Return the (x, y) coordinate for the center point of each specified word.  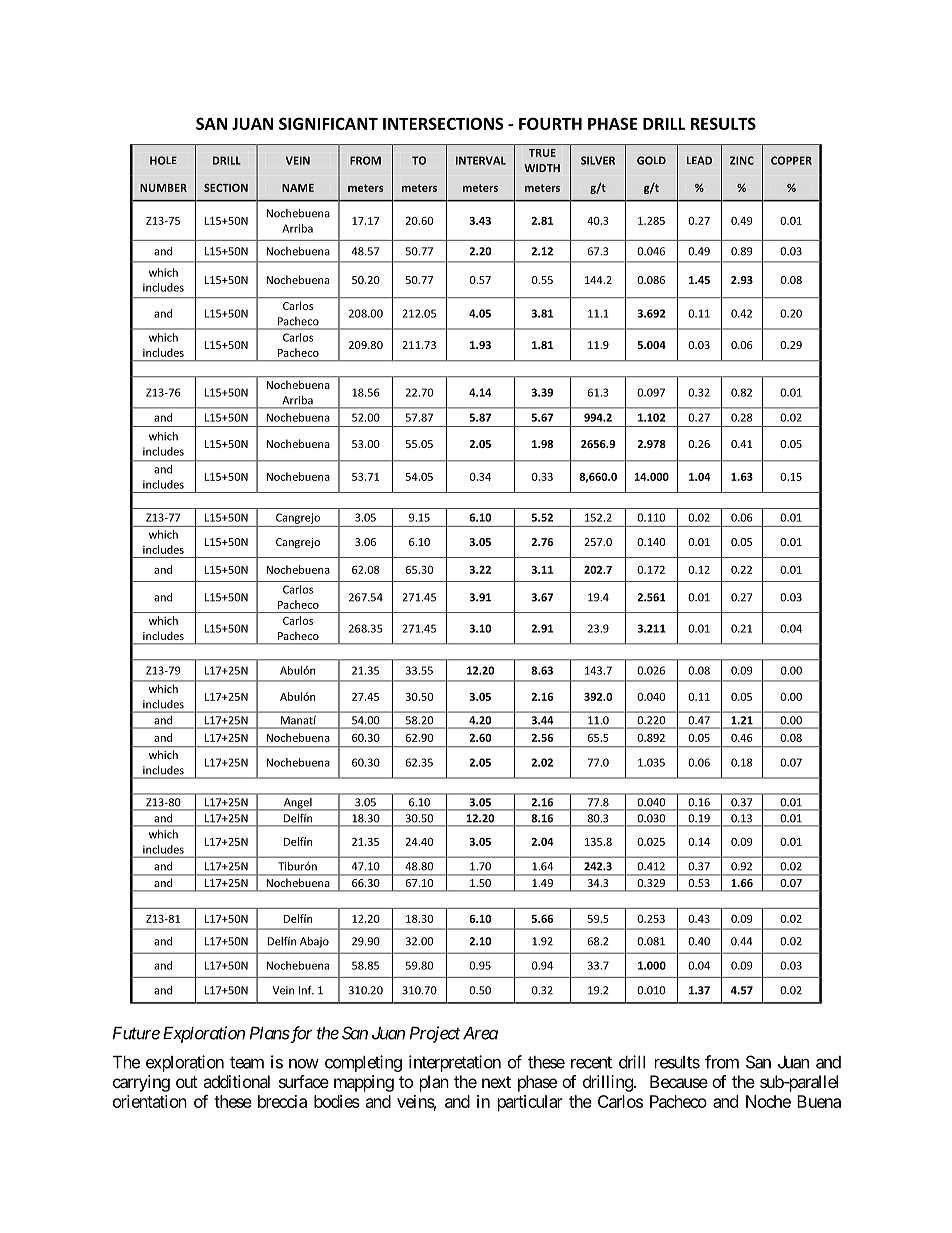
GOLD (651, 160)
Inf (306, 990)
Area (480, 1033)
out (187, 1082)
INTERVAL (481, 160)
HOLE (163, 160)
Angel (297, 804)
